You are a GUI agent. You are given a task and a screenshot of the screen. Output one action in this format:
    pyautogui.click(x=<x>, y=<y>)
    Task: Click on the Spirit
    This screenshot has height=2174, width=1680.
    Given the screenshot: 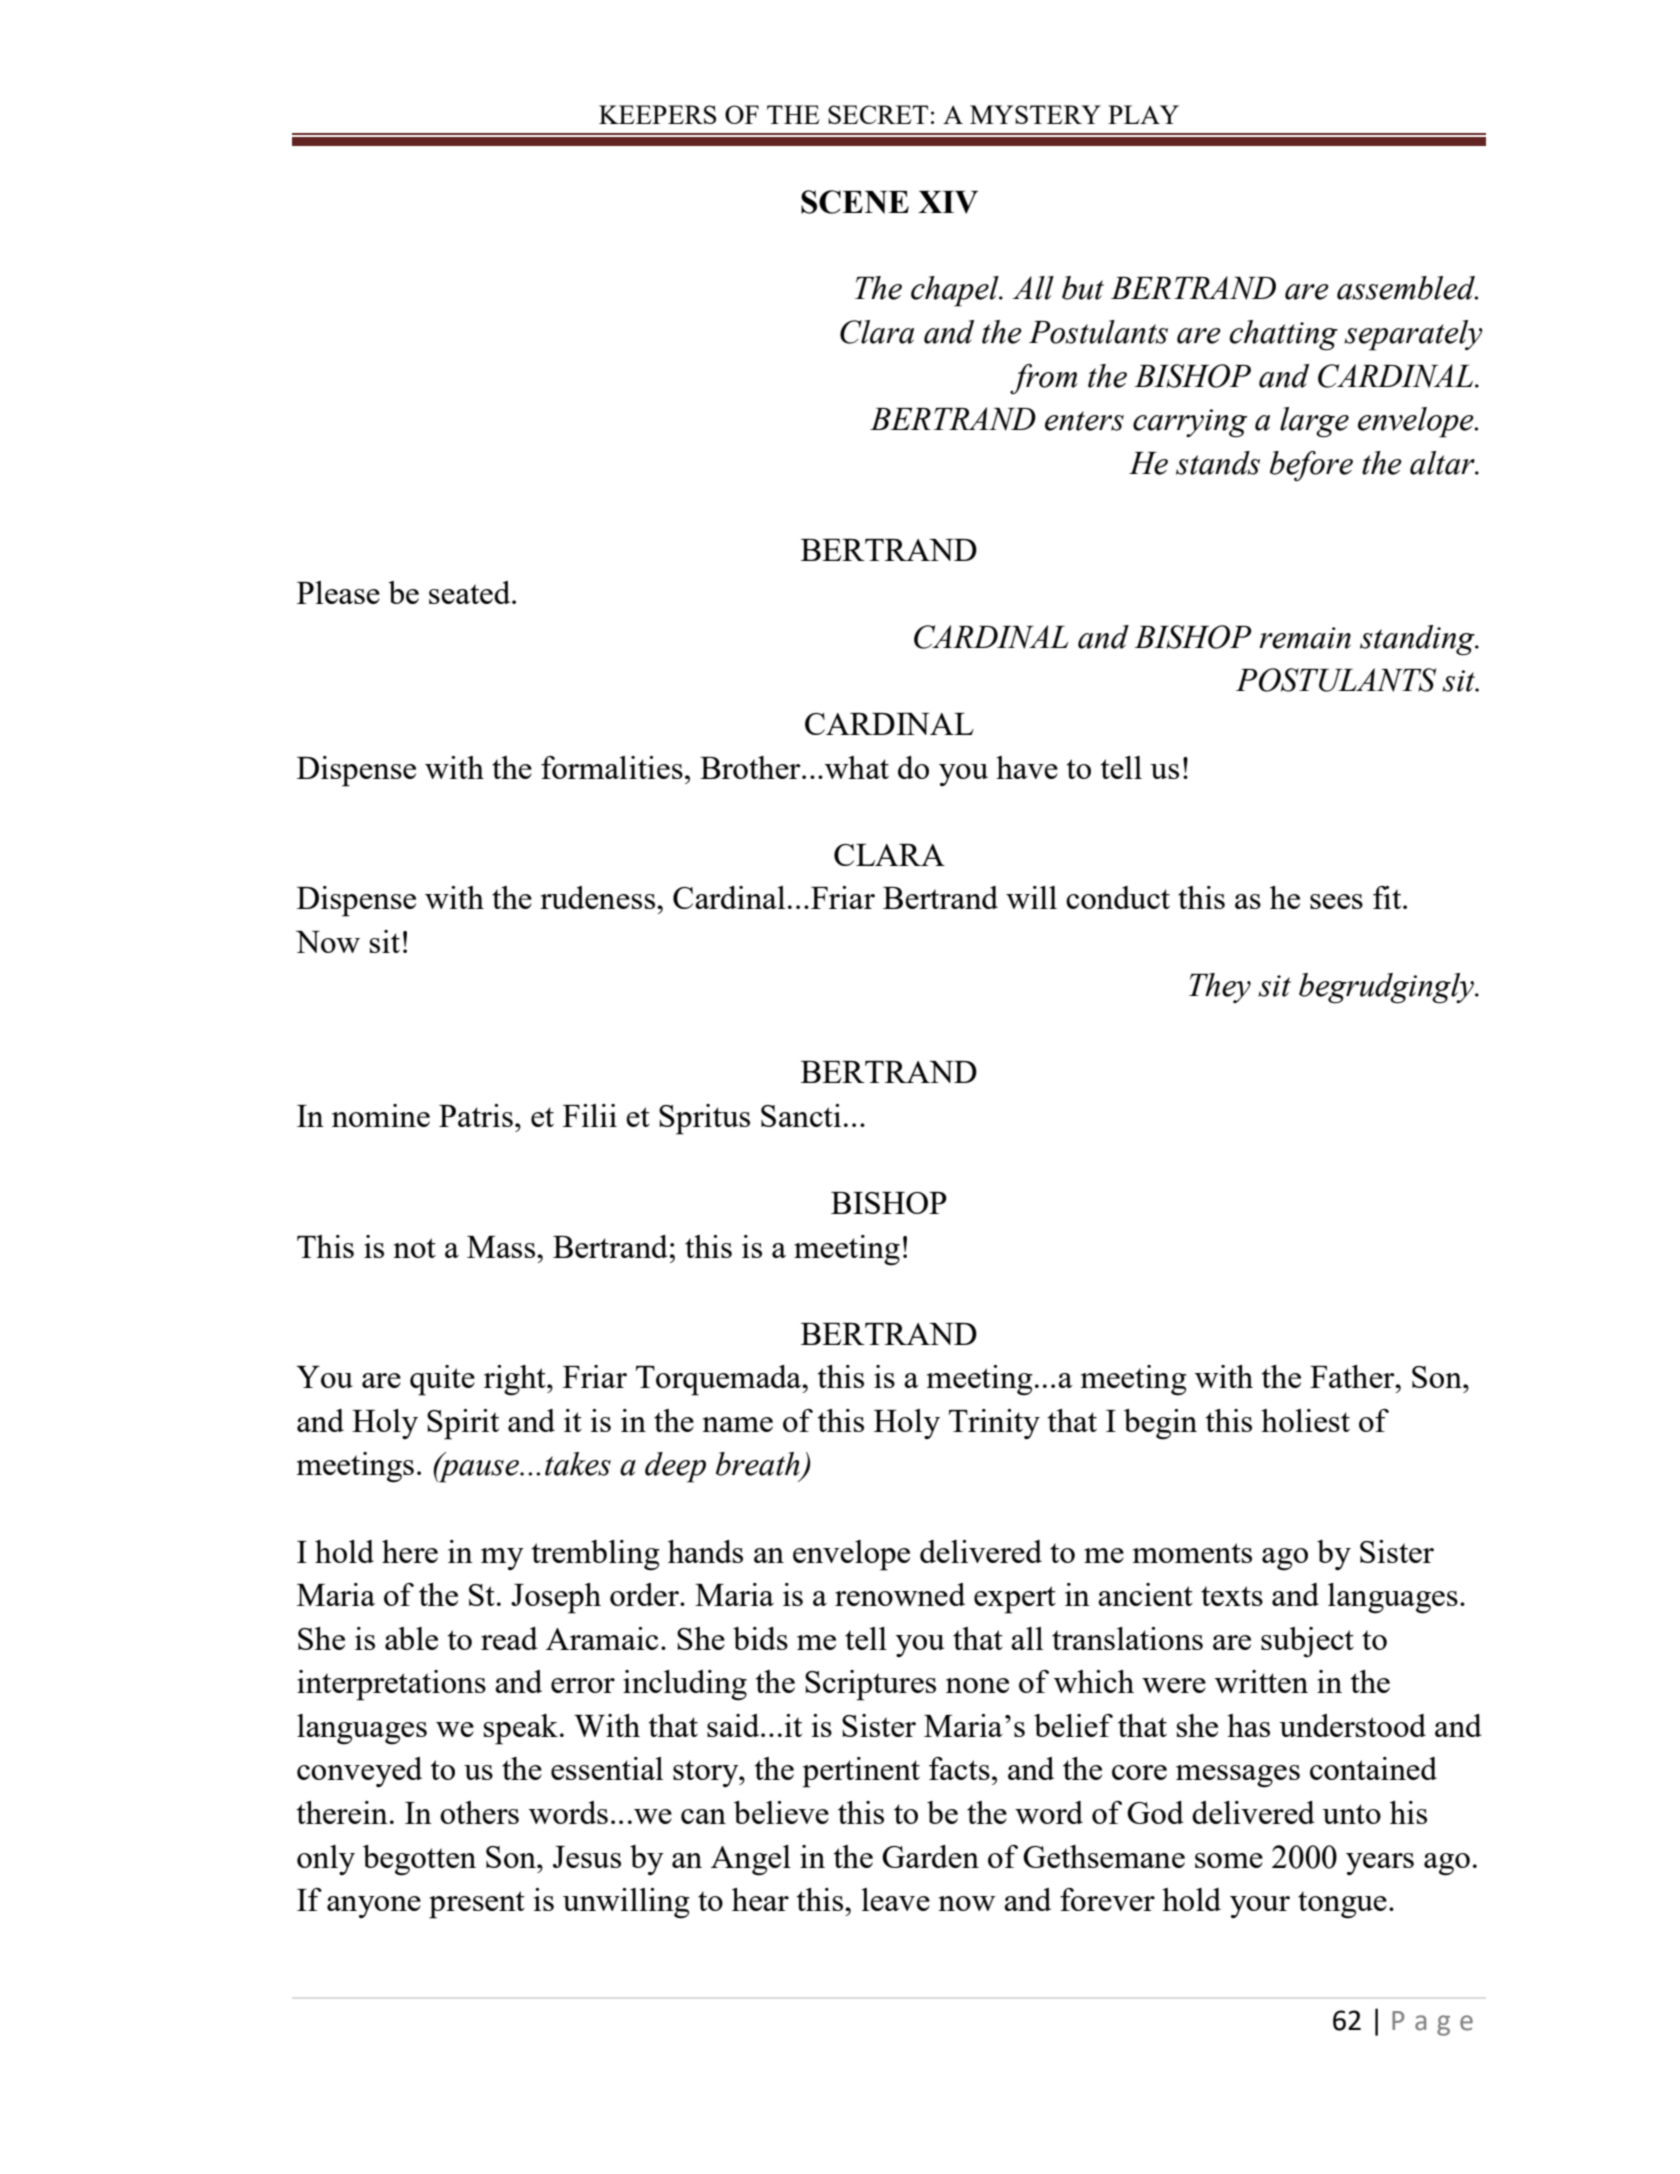 What is the action you would take?
    pyautogui.click(x=463, y=1424)
